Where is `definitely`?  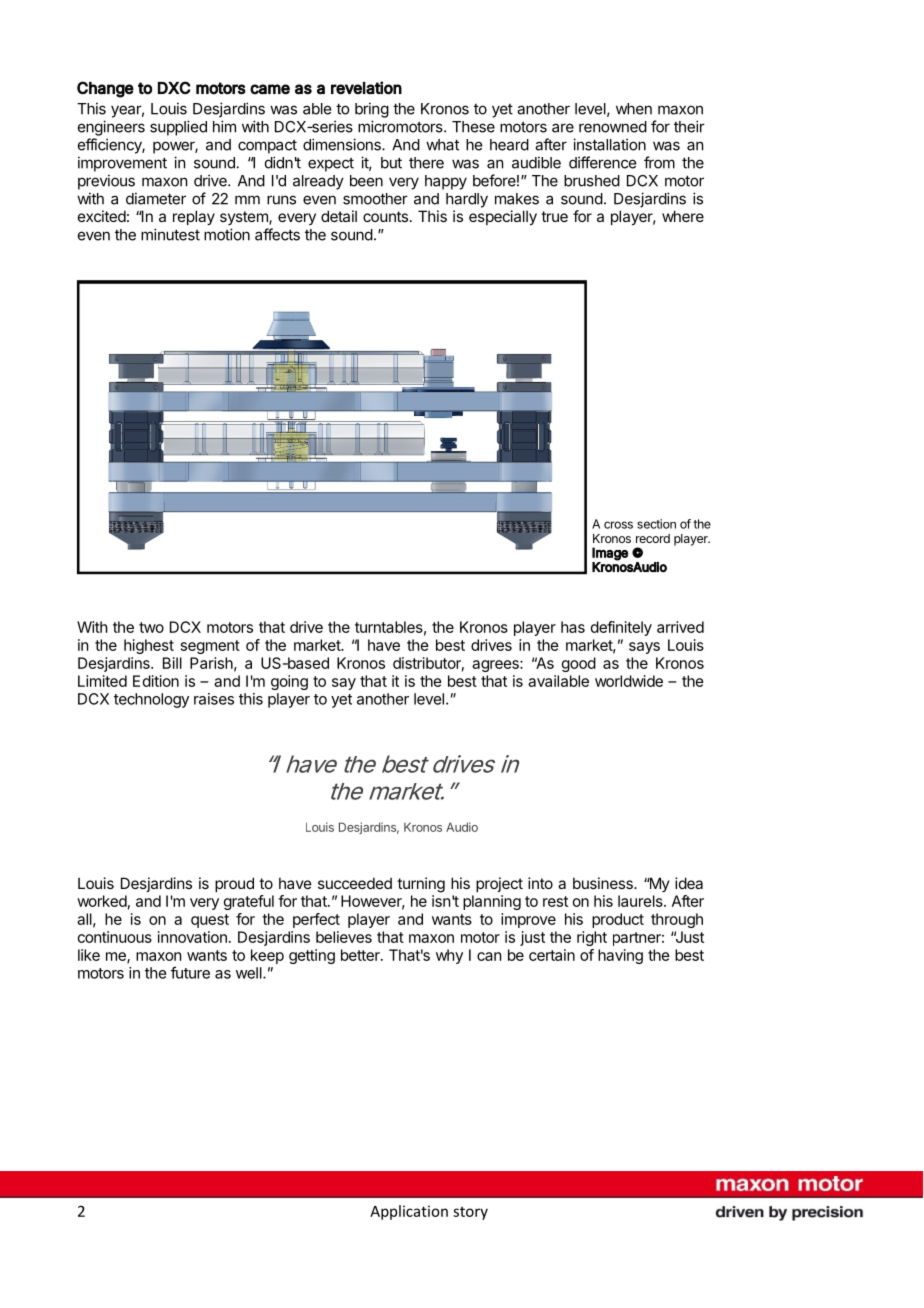 definitely is located at coordinates (621, 628).
